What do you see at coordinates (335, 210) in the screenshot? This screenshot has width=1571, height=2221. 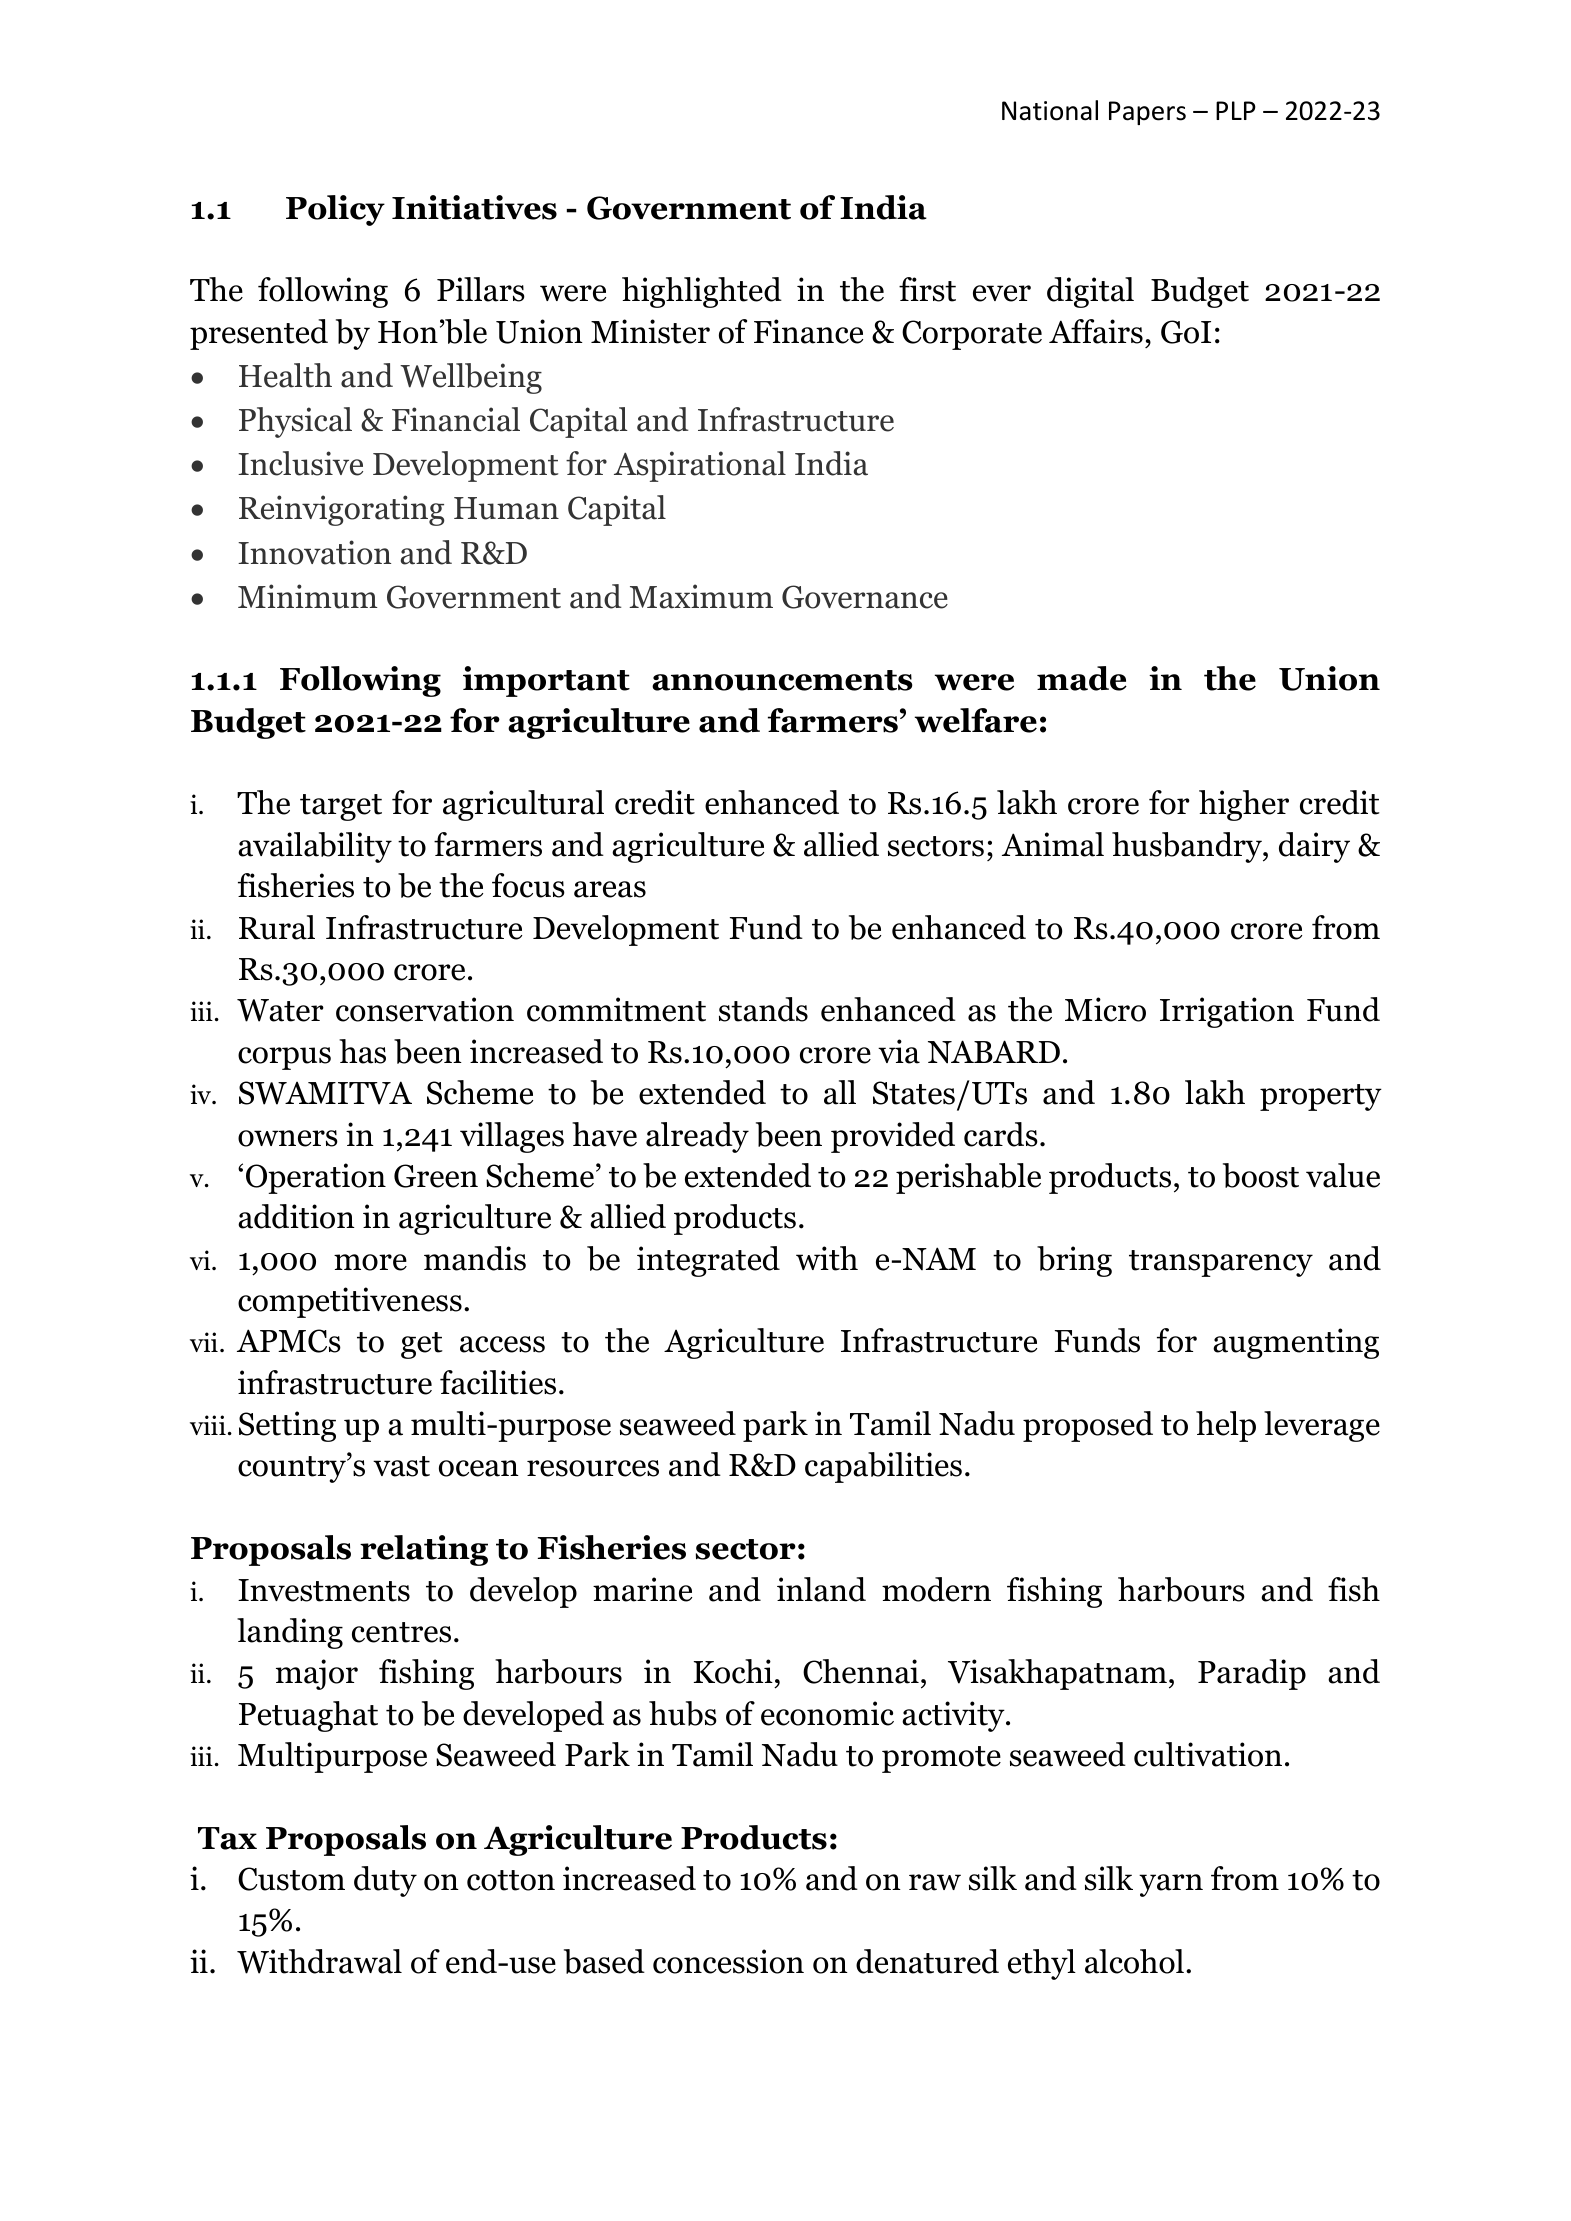 I see `Policy` at bounding box center [335, 210].
